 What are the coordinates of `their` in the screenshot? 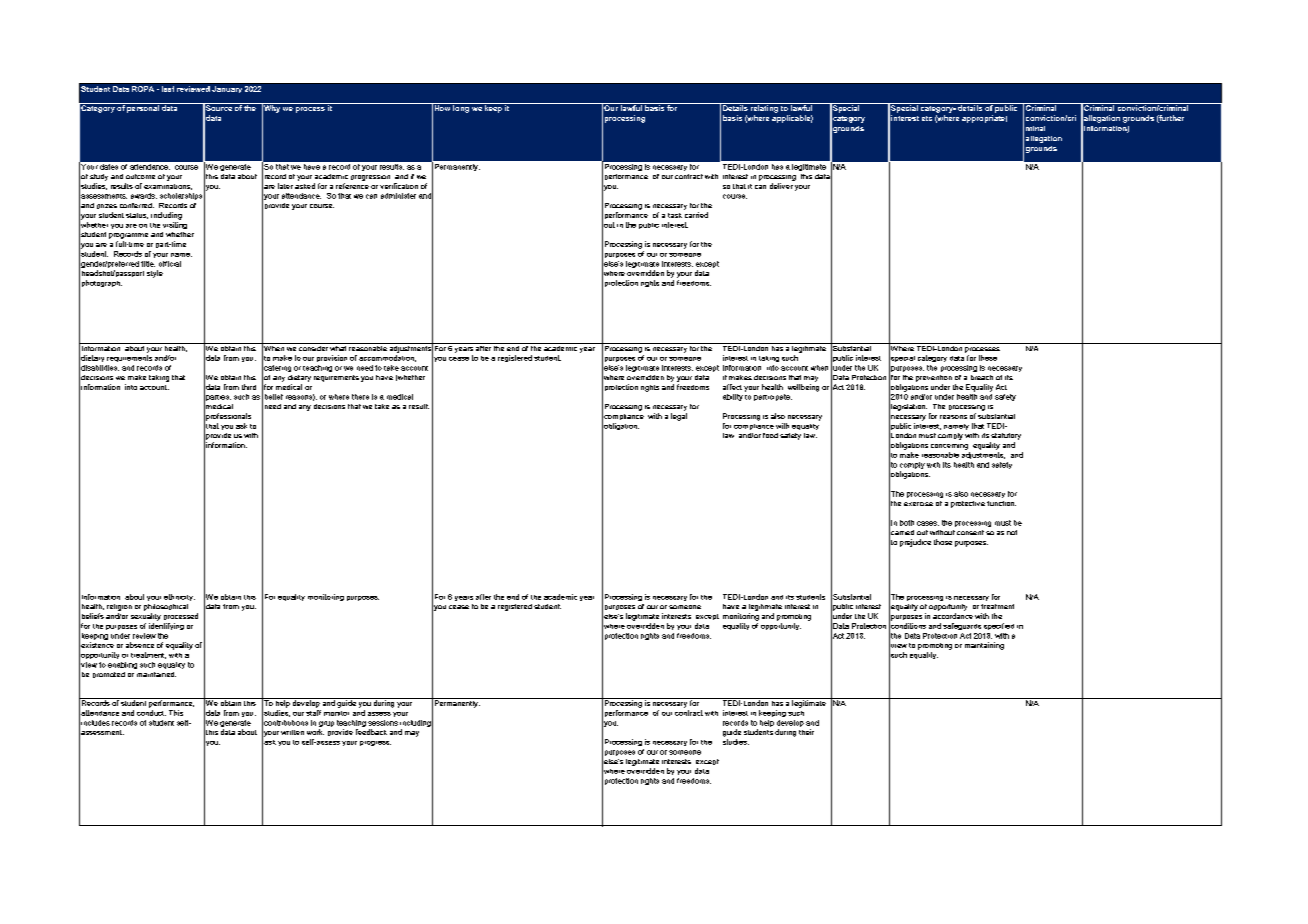 It's located at (806, 732).
